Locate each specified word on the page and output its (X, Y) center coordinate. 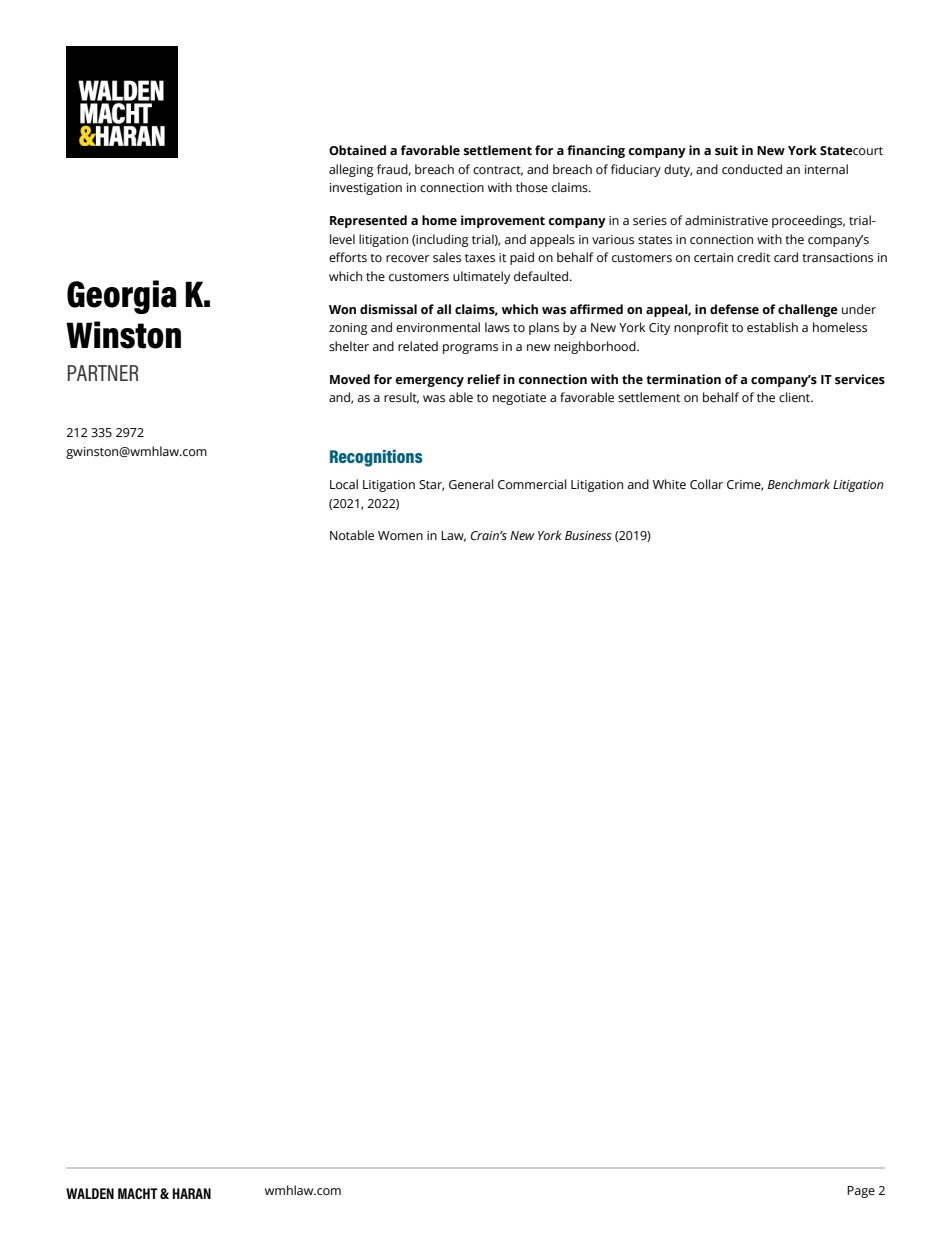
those (532, 187)
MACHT (138, 1193)
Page (861, 1192)
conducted (752, 169)
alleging (351, 170)
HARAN (191, 1193)
